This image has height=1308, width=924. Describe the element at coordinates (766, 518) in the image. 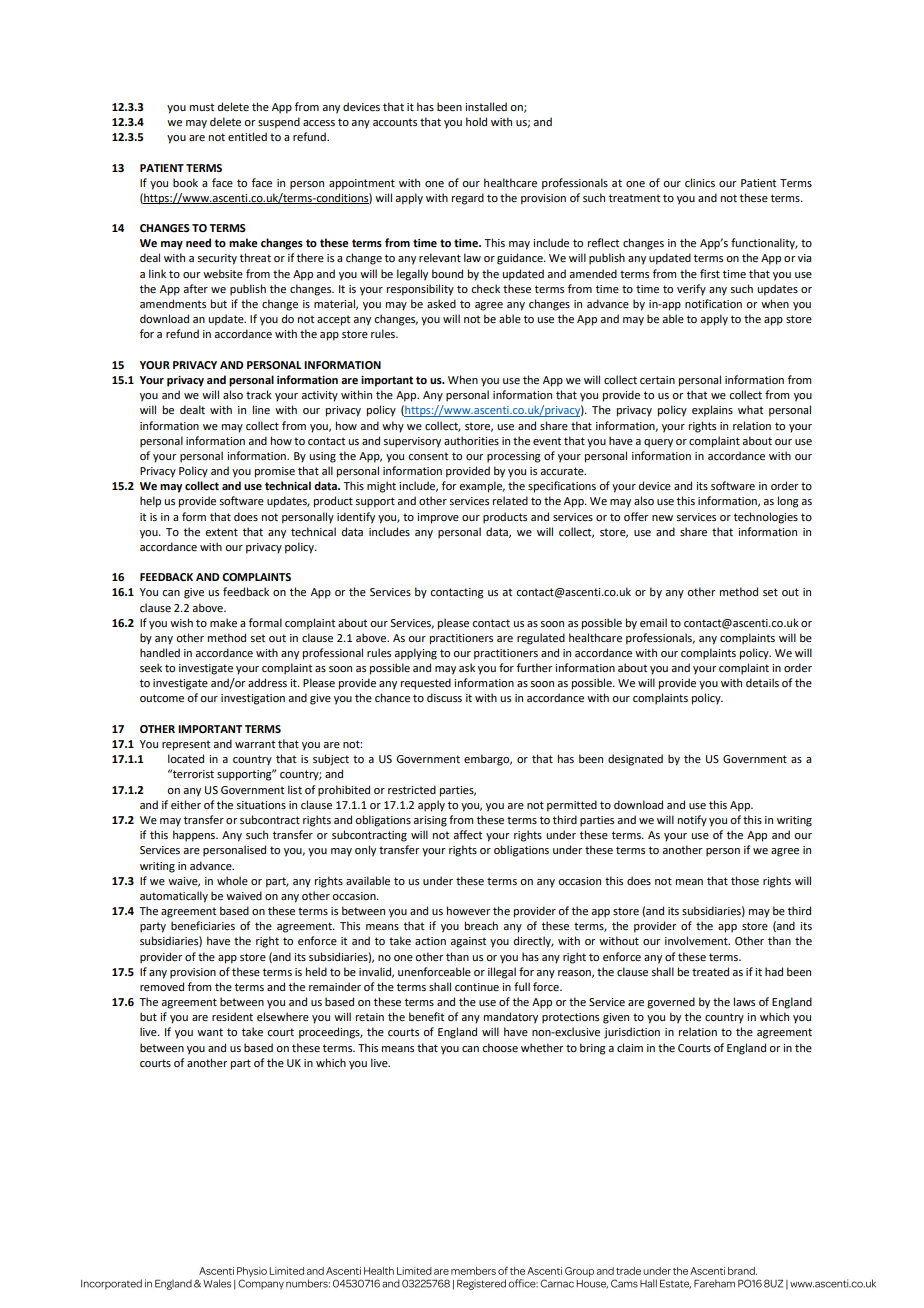

I see `technologies` at that location.
